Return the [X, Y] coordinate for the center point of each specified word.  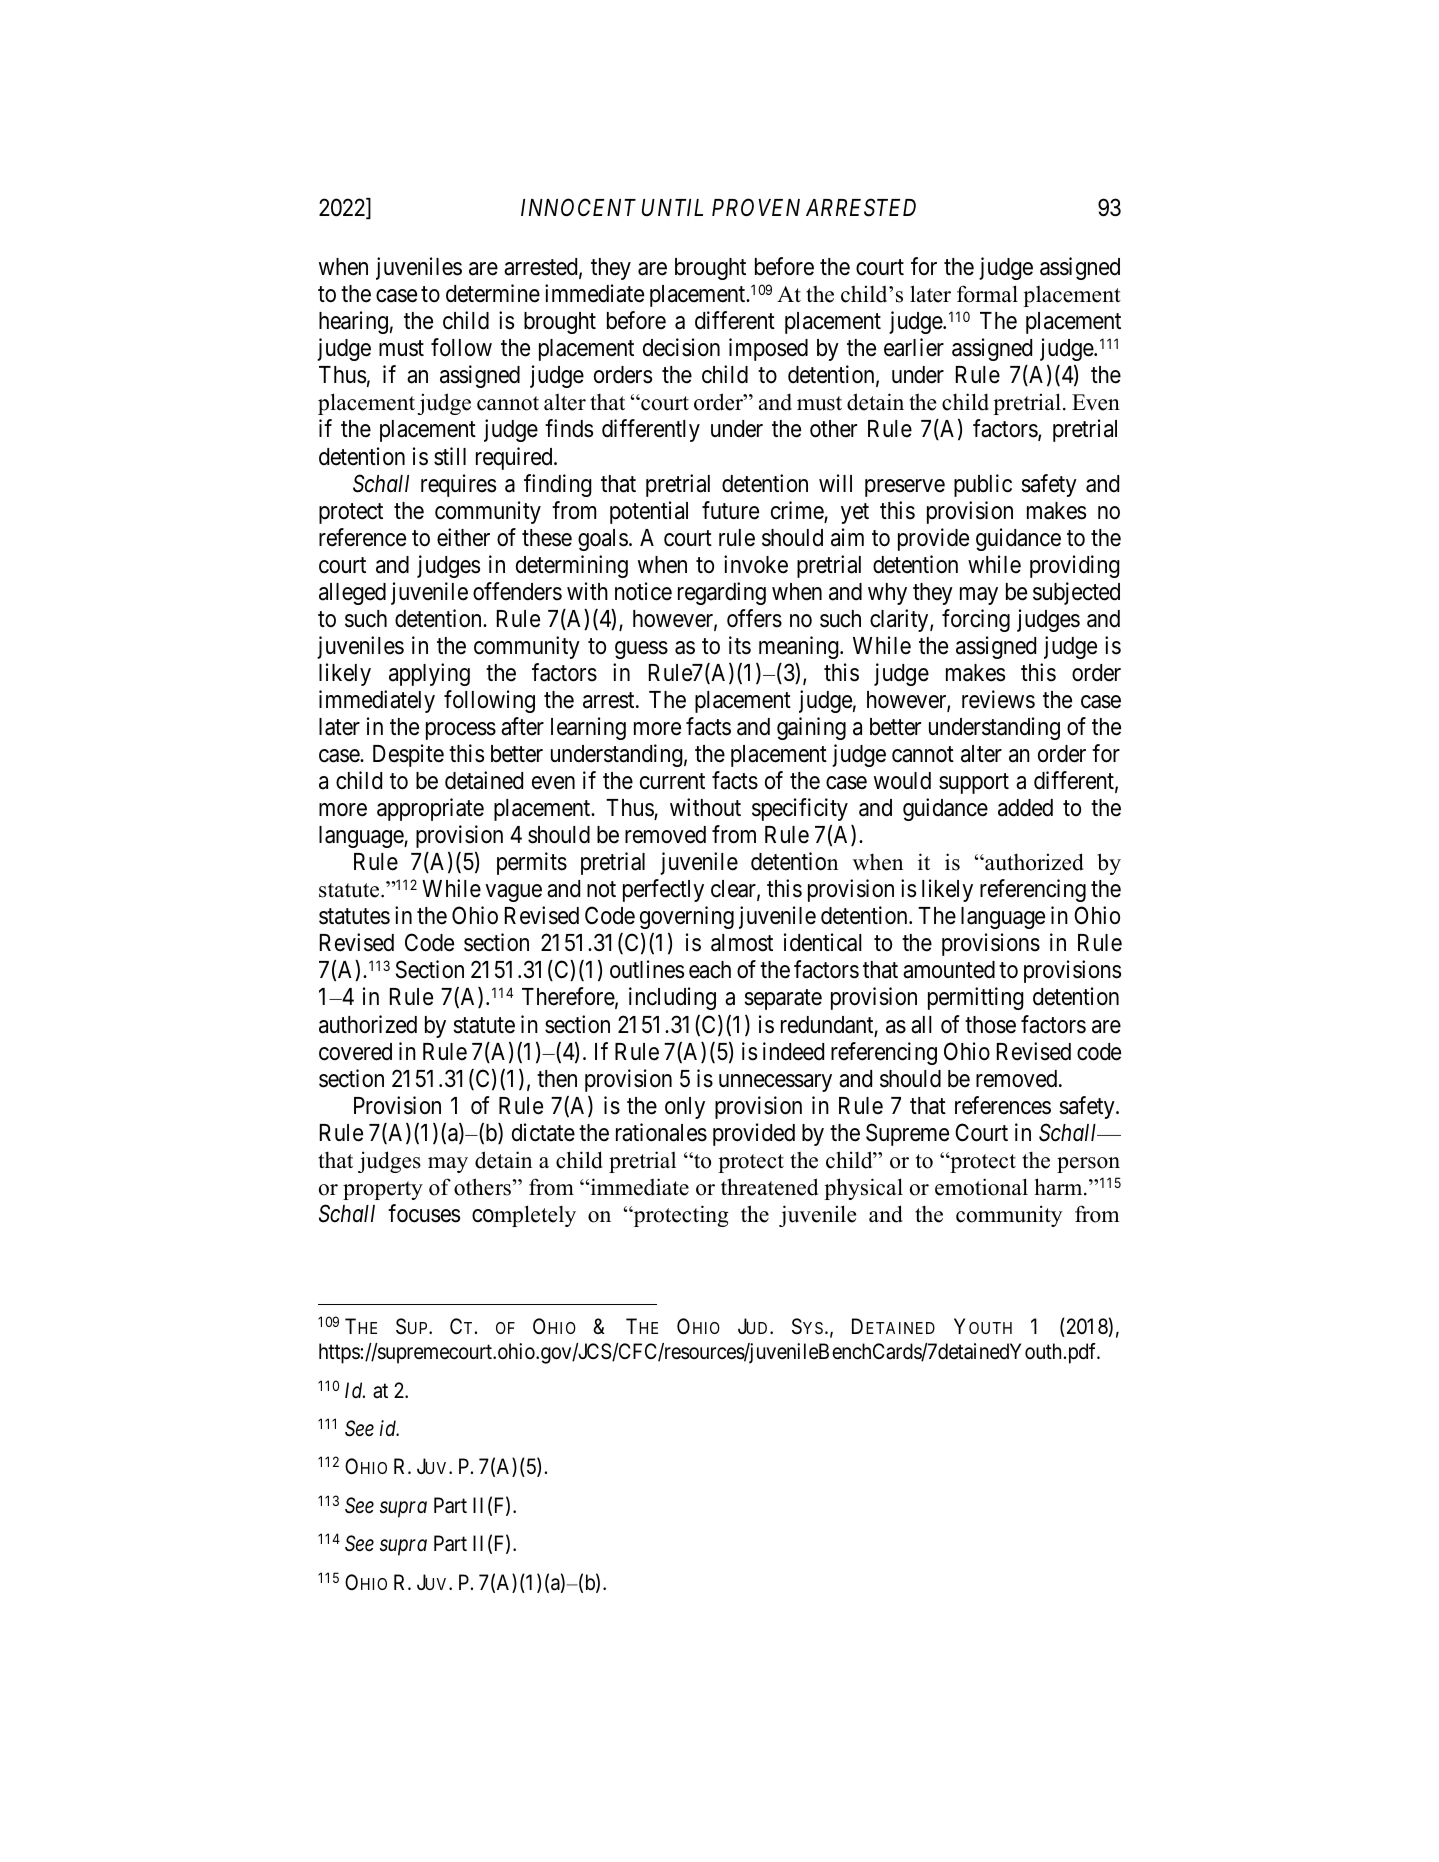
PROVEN [756, 207]
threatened [769, 1187]
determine [493, 293]
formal [987, 294]
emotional [981, 1187]
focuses [424, 1213]
